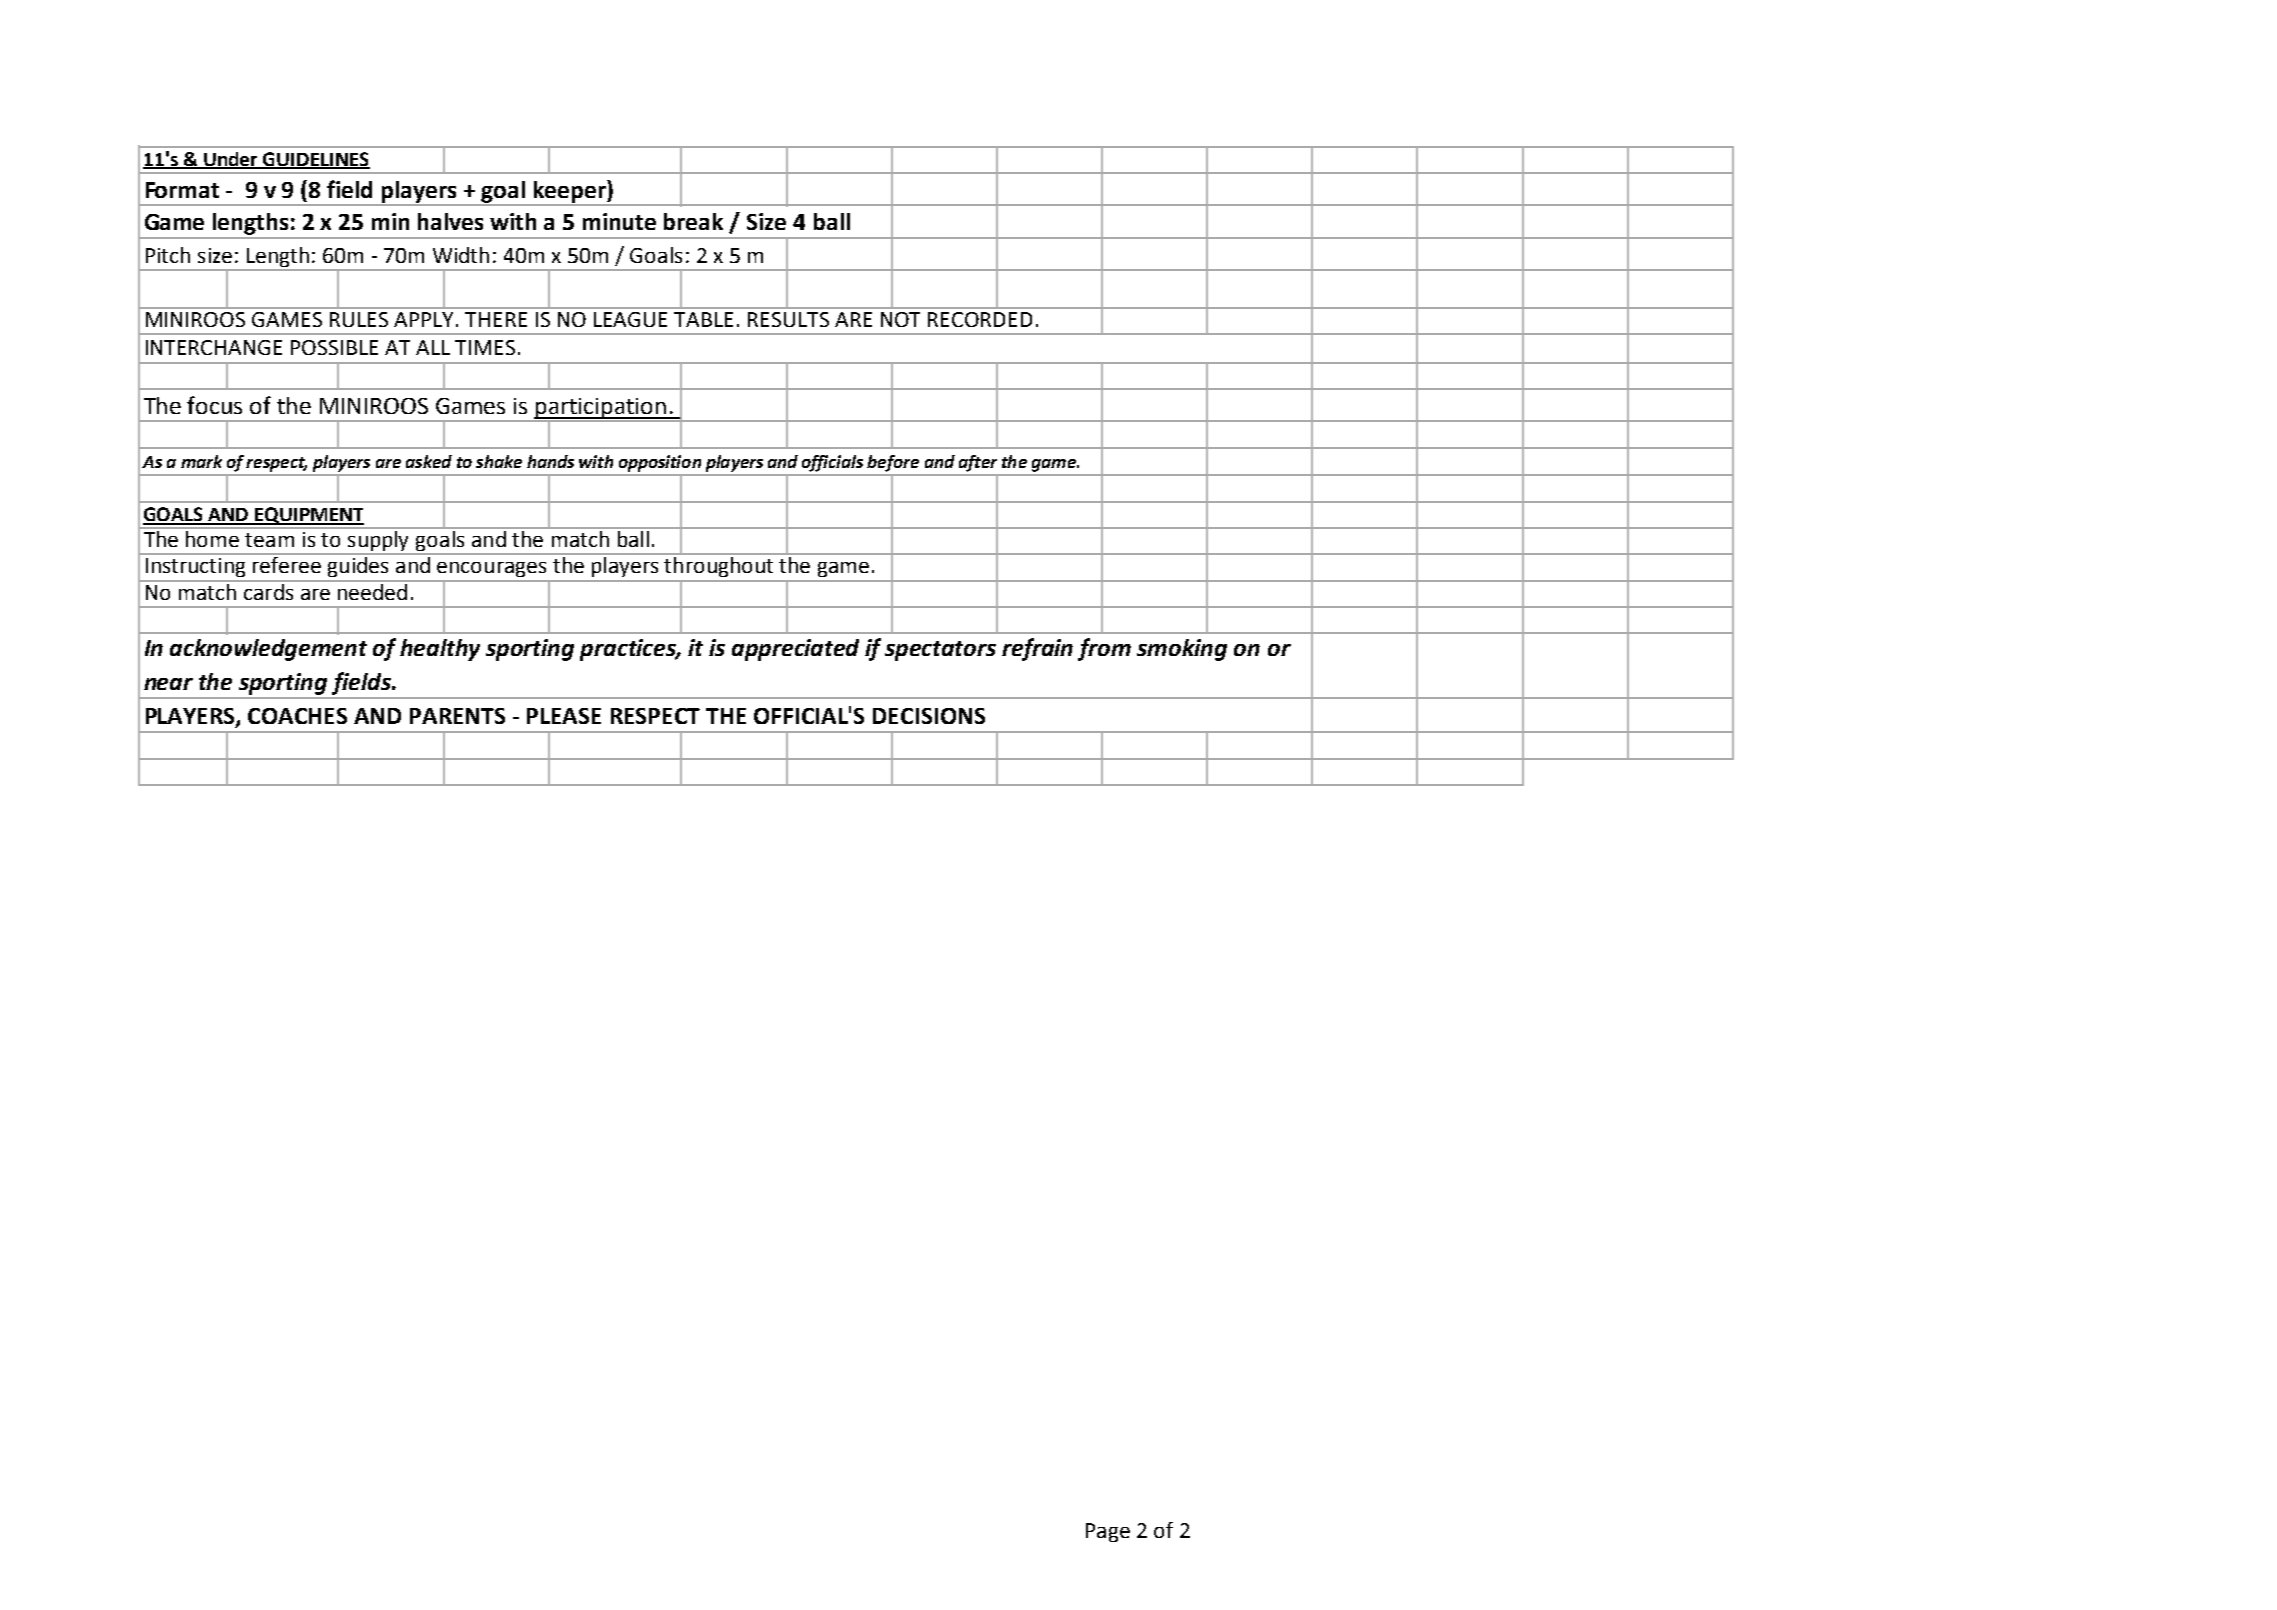  What do you see at coordinates (795, 650) in the document?
I see `appreciated` at bounding box center [795, 650].
